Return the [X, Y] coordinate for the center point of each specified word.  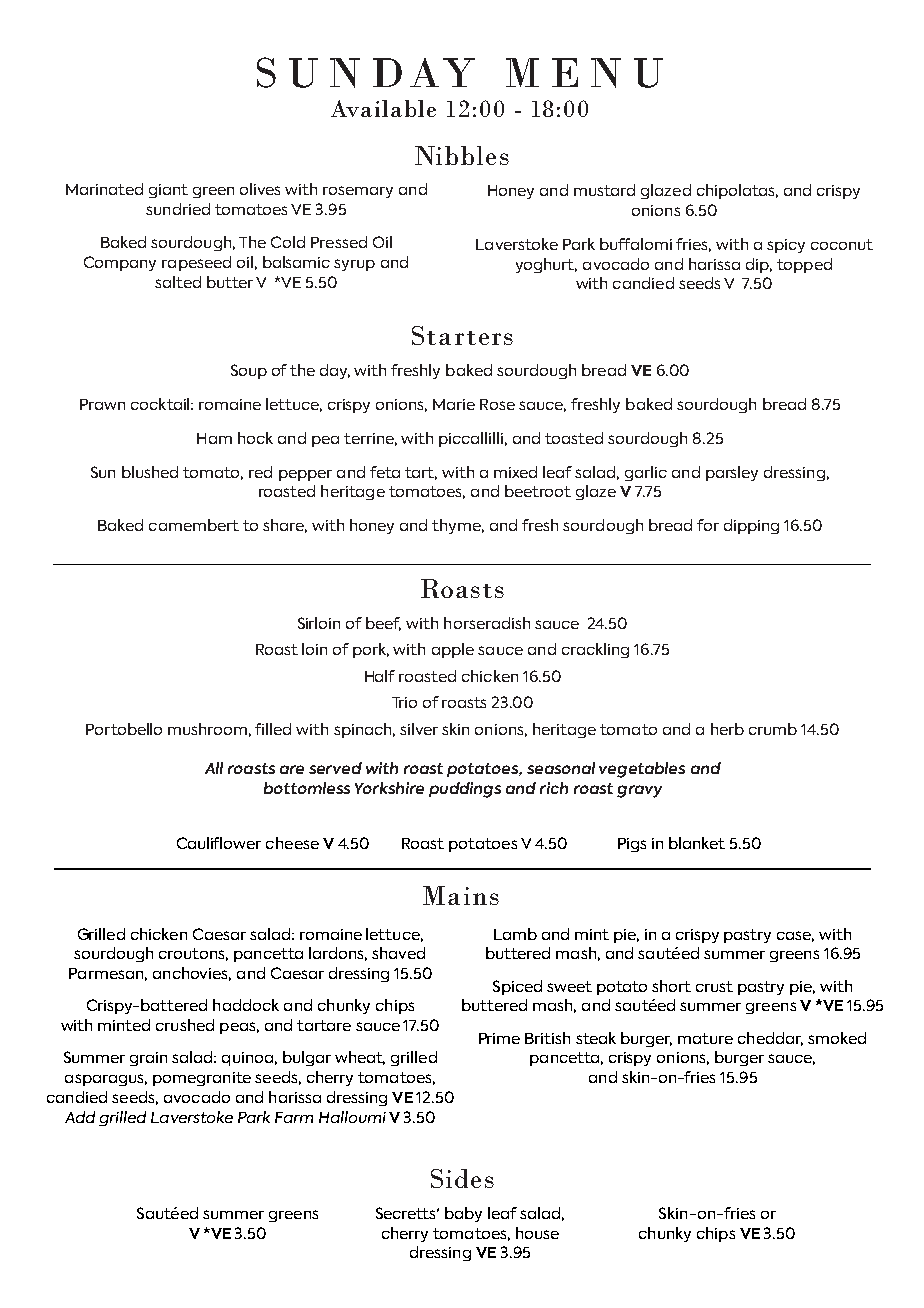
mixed [515, 472]
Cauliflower [219, 843]
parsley [732, 473]
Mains [461, 895]
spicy [786, 246]
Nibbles [462, 155]
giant [168, 191]
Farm [294, 1117]
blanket [697, 843]
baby [463, 1214]
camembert [194, 525]
